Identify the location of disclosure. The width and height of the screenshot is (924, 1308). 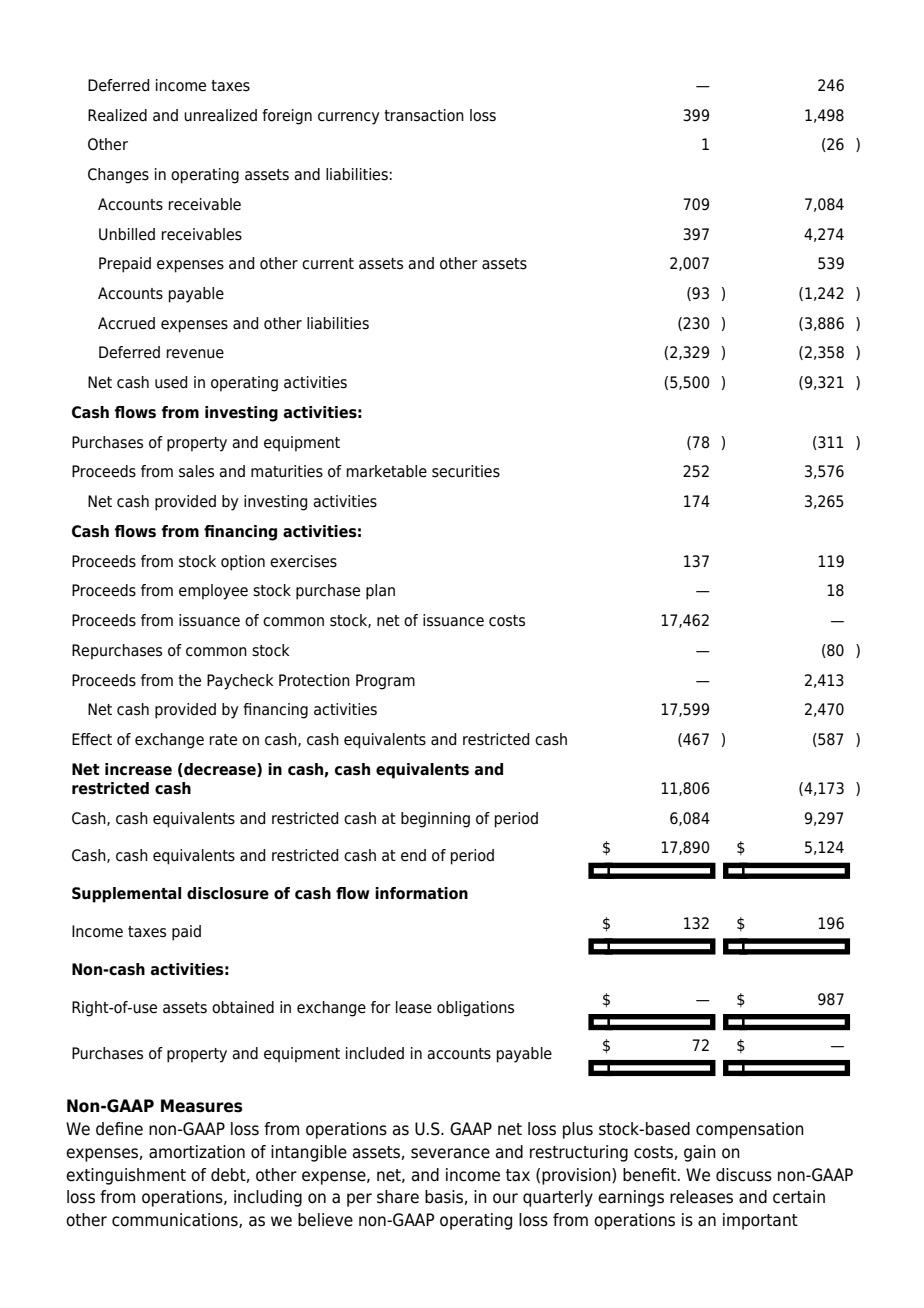
(228, 893).
